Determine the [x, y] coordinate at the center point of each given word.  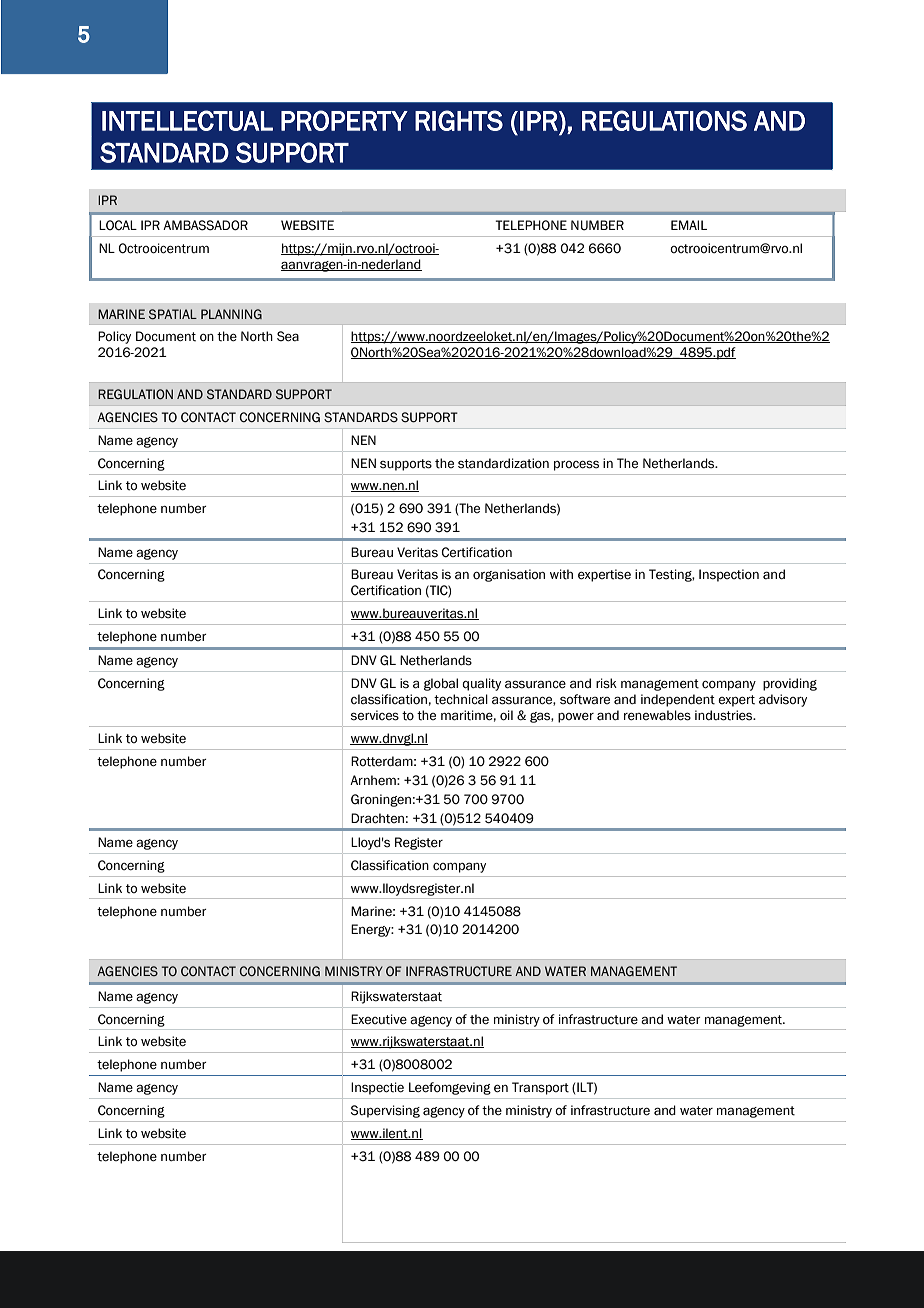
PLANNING [231, 314]
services [375, 715]
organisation [509, 575]
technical [461, 699]
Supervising [385, 1111]
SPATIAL [173, 314]
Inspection [729, 575]
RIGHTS [459, 120]
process [576, 465]
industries [725, 715]
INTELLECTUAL [187, 120]
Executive [379, 1019]
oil [506, 715]
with [561, 574]
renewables [657, 715]
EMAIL [689, 225]
